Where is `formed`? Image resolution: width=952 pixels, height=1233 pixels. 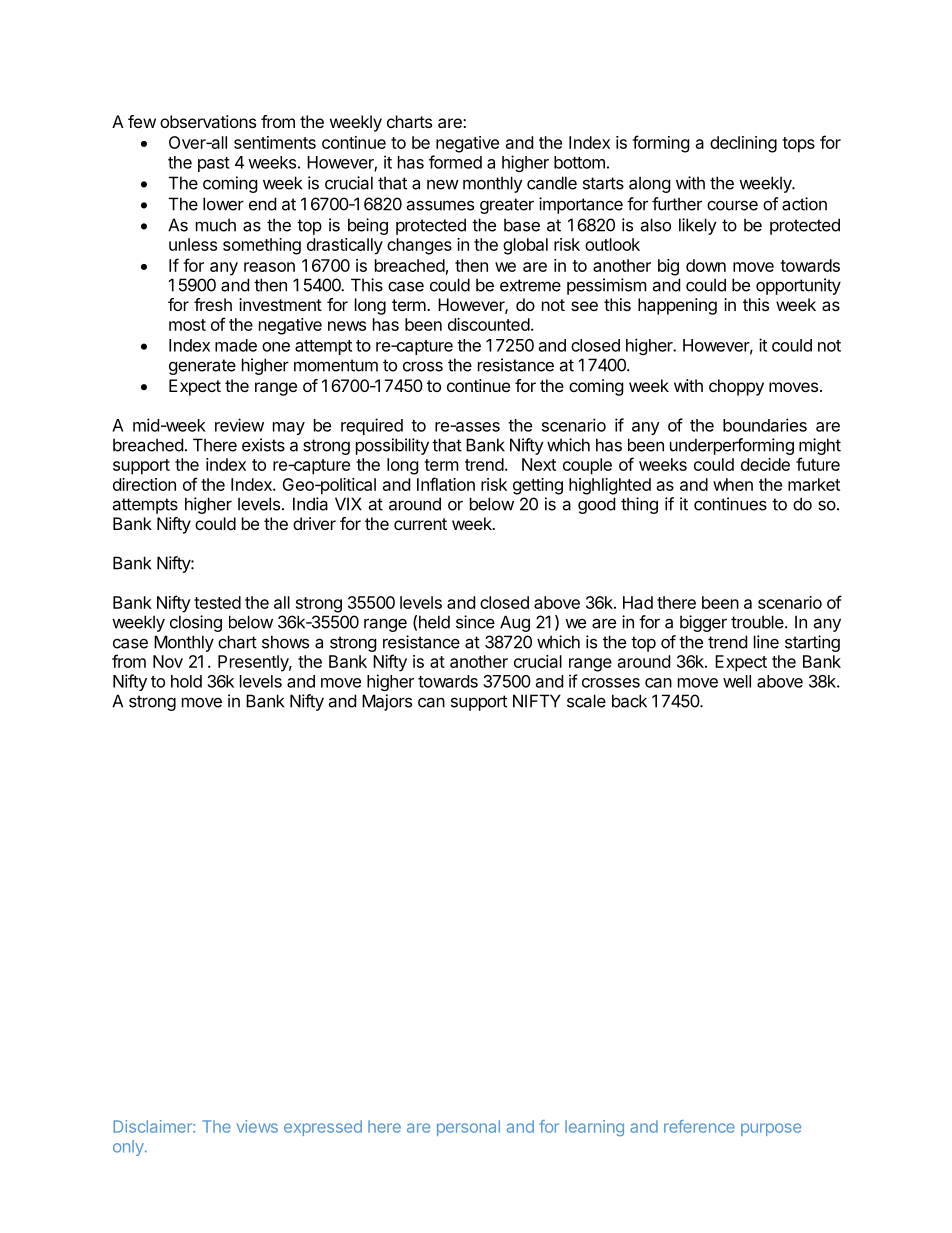 formed is located at coordinates (455, 162).
